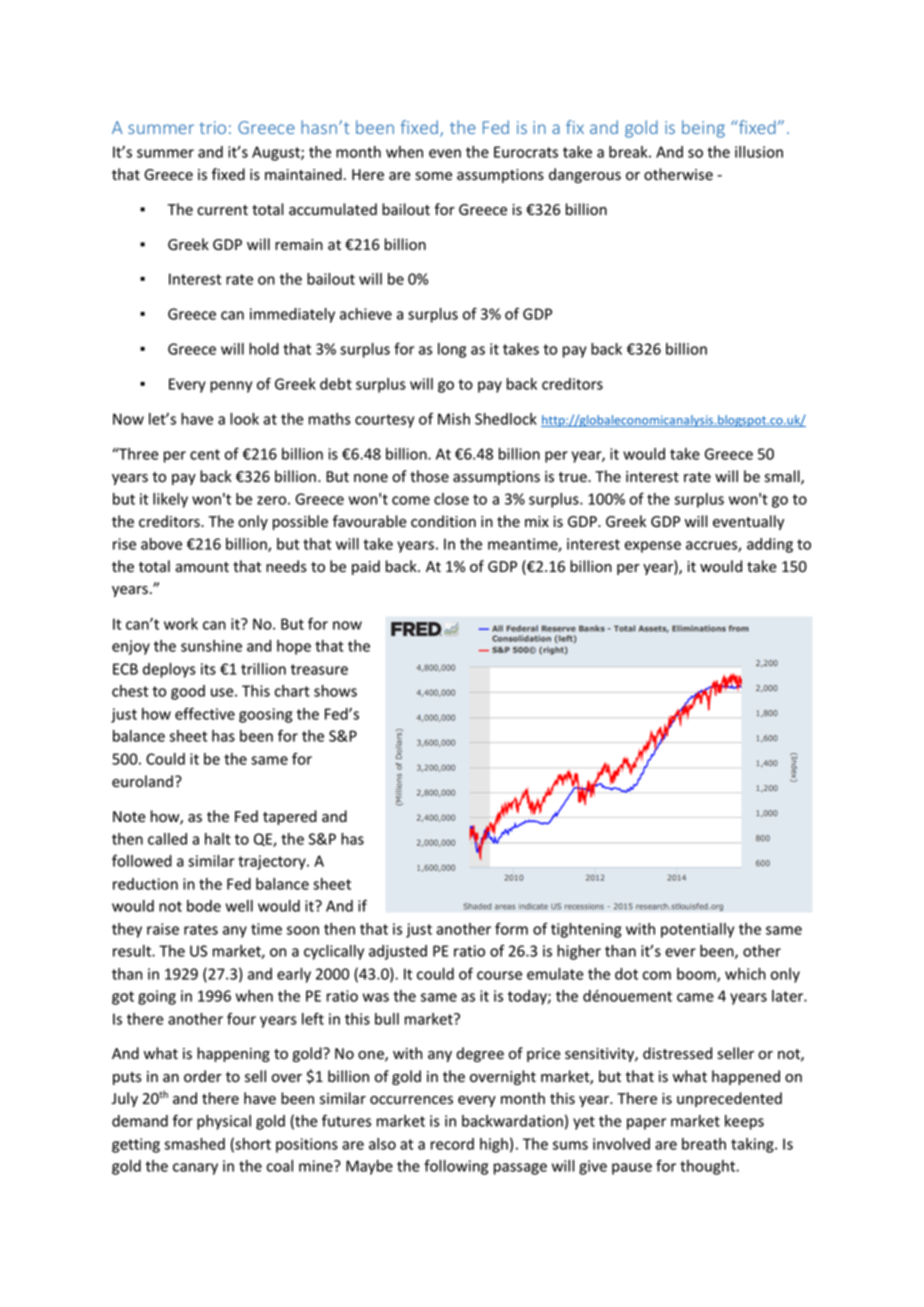 This page has height=1307, width=924. I want to click on record, so click(452, 1144).
